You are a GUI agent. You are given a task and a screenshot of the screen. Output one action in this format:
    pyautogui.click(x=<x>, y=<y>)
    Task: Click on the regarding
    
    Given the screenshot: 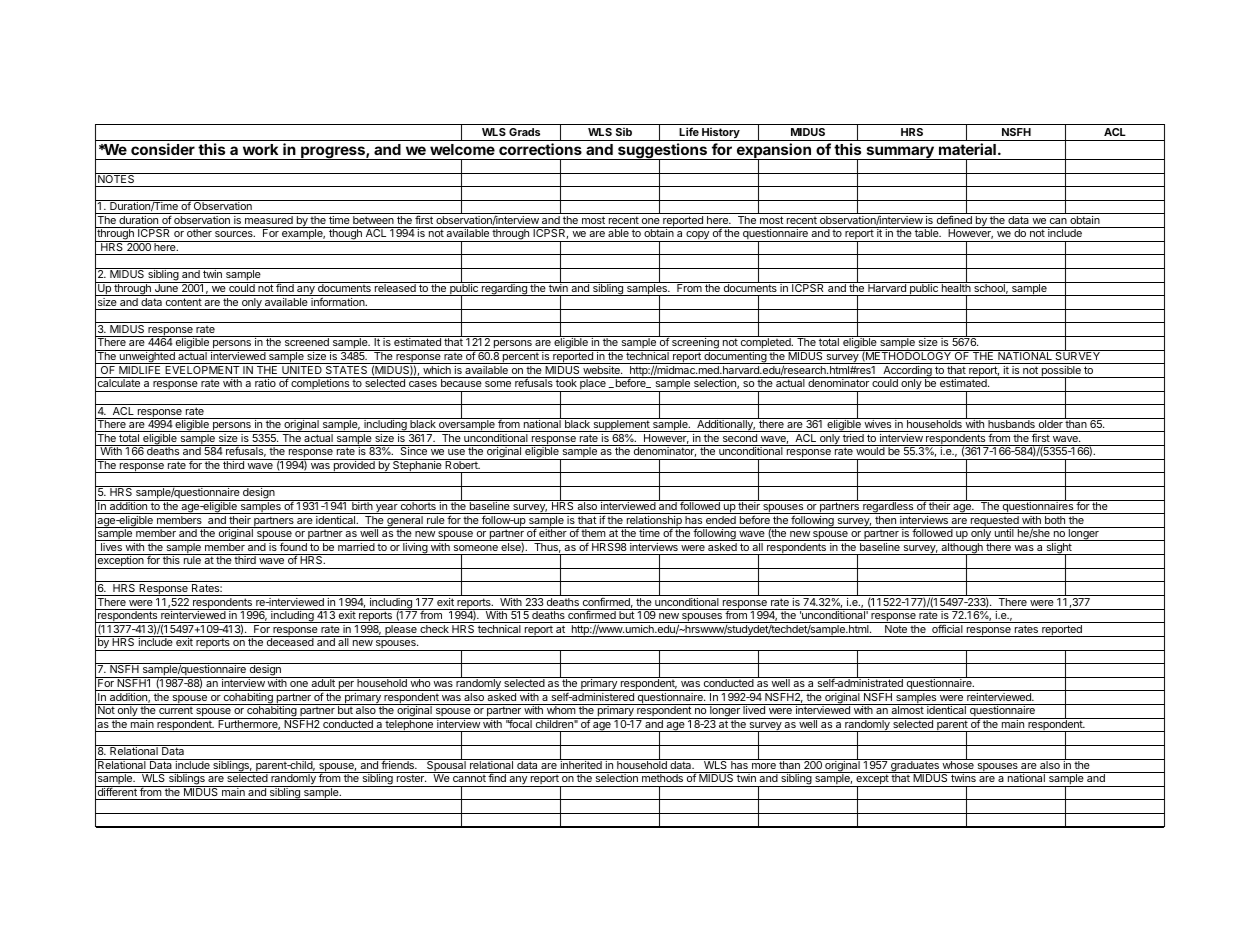 What is the action you would take?
    pyautogui.click(x=504, y=289)
